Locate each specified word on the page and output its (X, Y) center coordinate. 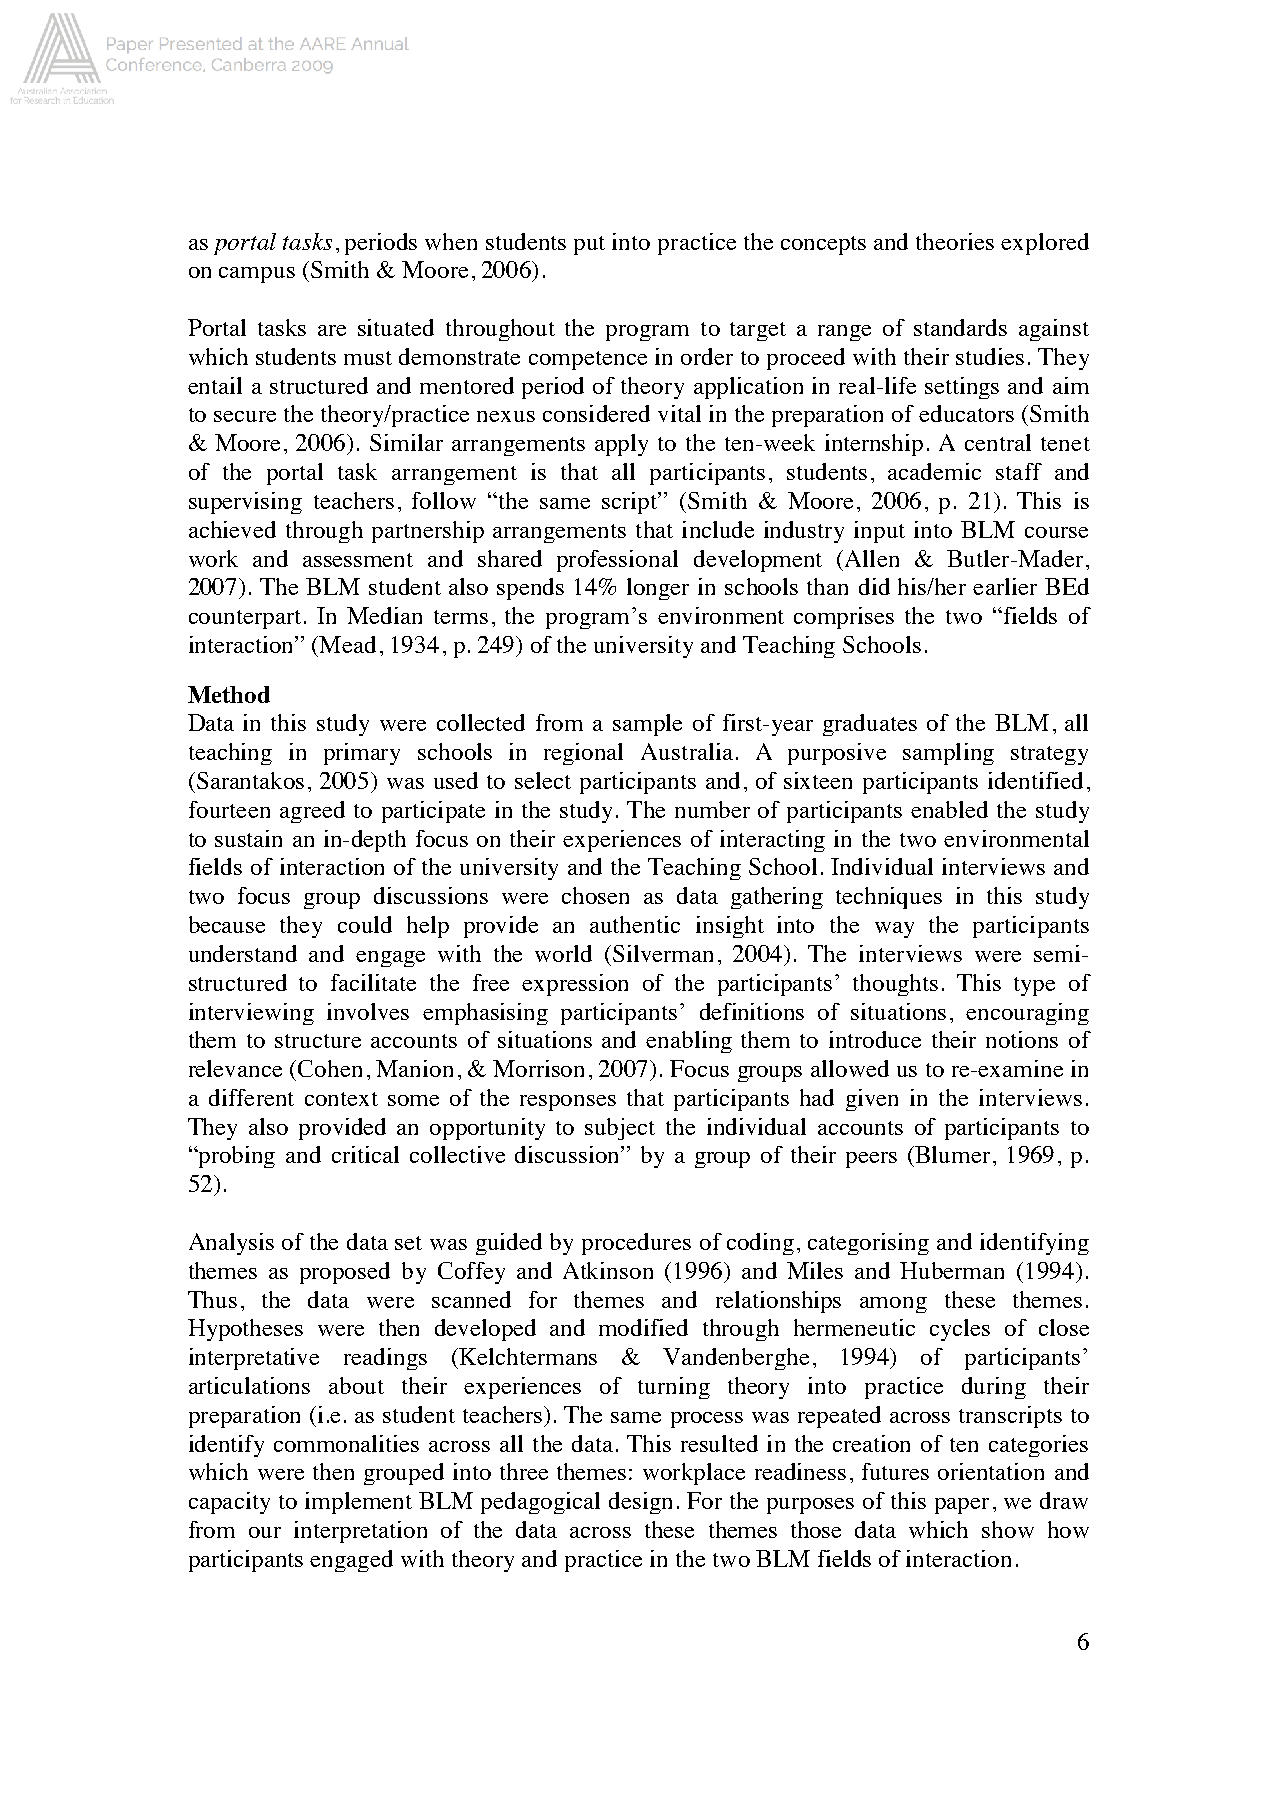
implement (358, 1503)
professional (617, 561)
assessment (358, 560)
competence (588, 360)
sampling (948, 754)
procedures (636, 1244)
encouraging (1027, 1014)
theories (955, 241)
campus (257, 275)
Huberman (952, 1270)
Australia (687, 751)
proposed (345, 1273)
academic (934, 471)
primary (362, 754)
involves (368, 1011)
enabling (689, 1042)
